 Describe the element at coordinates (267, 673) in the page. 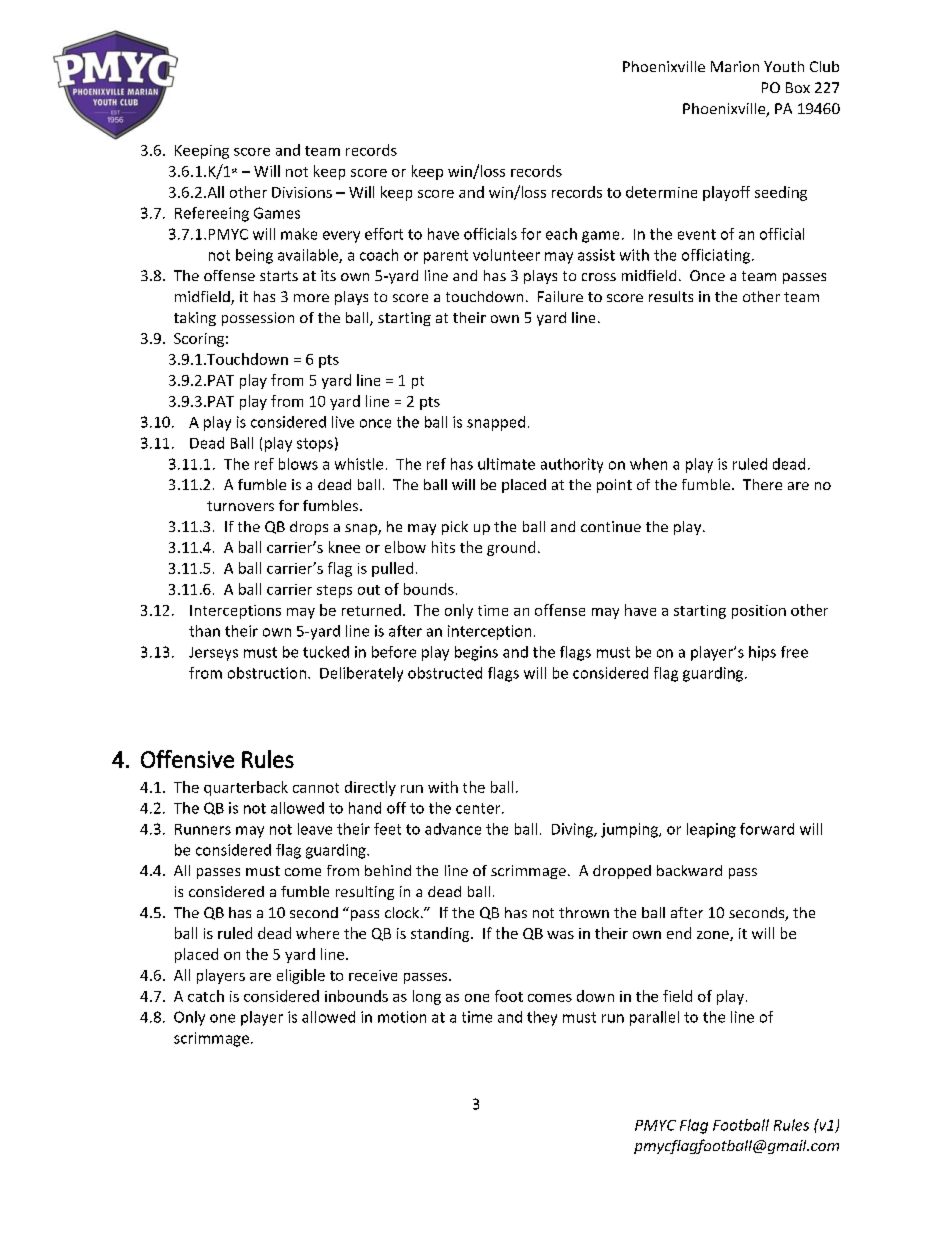

I see `obstruction` at that location.
